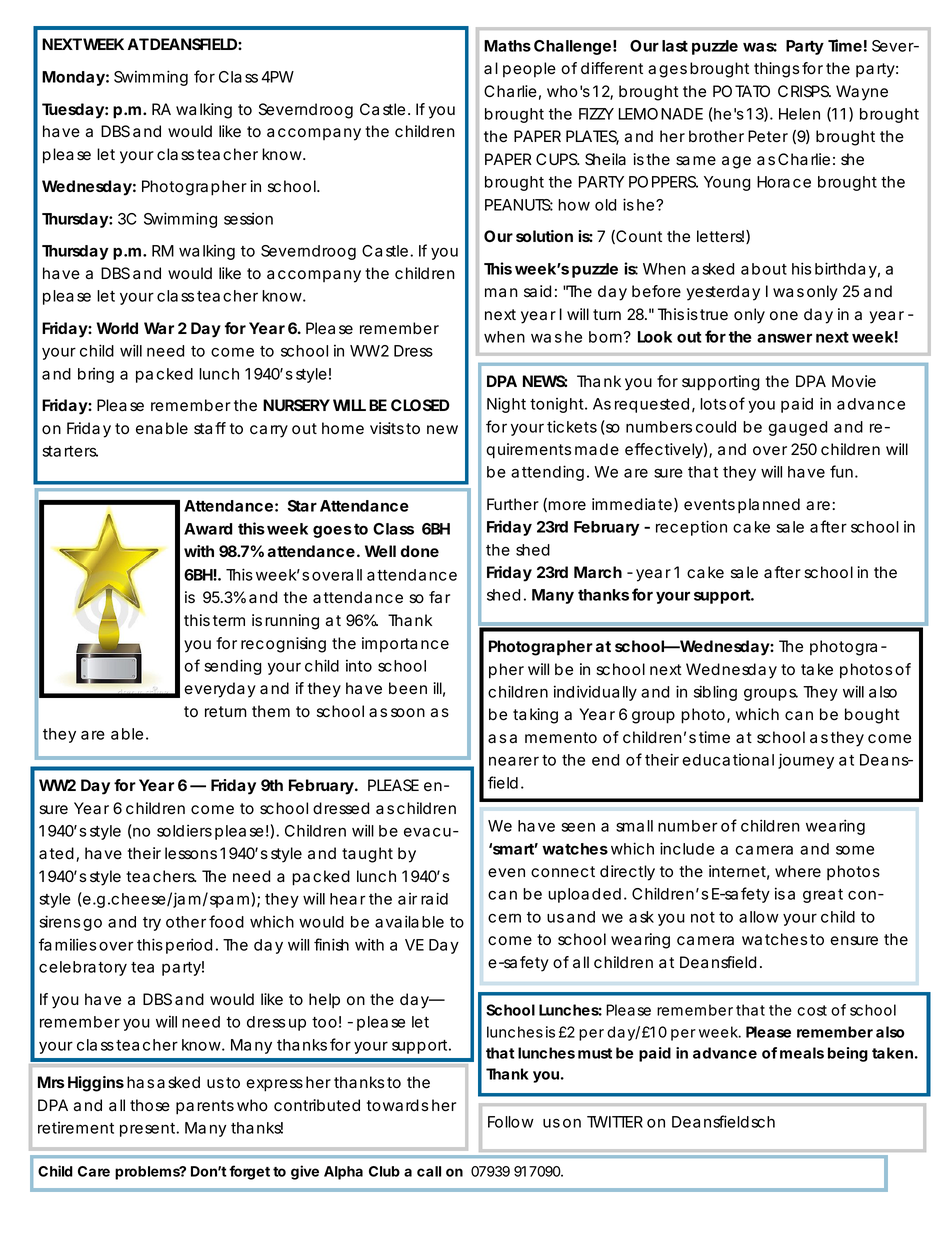  What do you see at coordinates (777, 70) in the screenshot?
I see `things` at bounding box center [777, 70].
